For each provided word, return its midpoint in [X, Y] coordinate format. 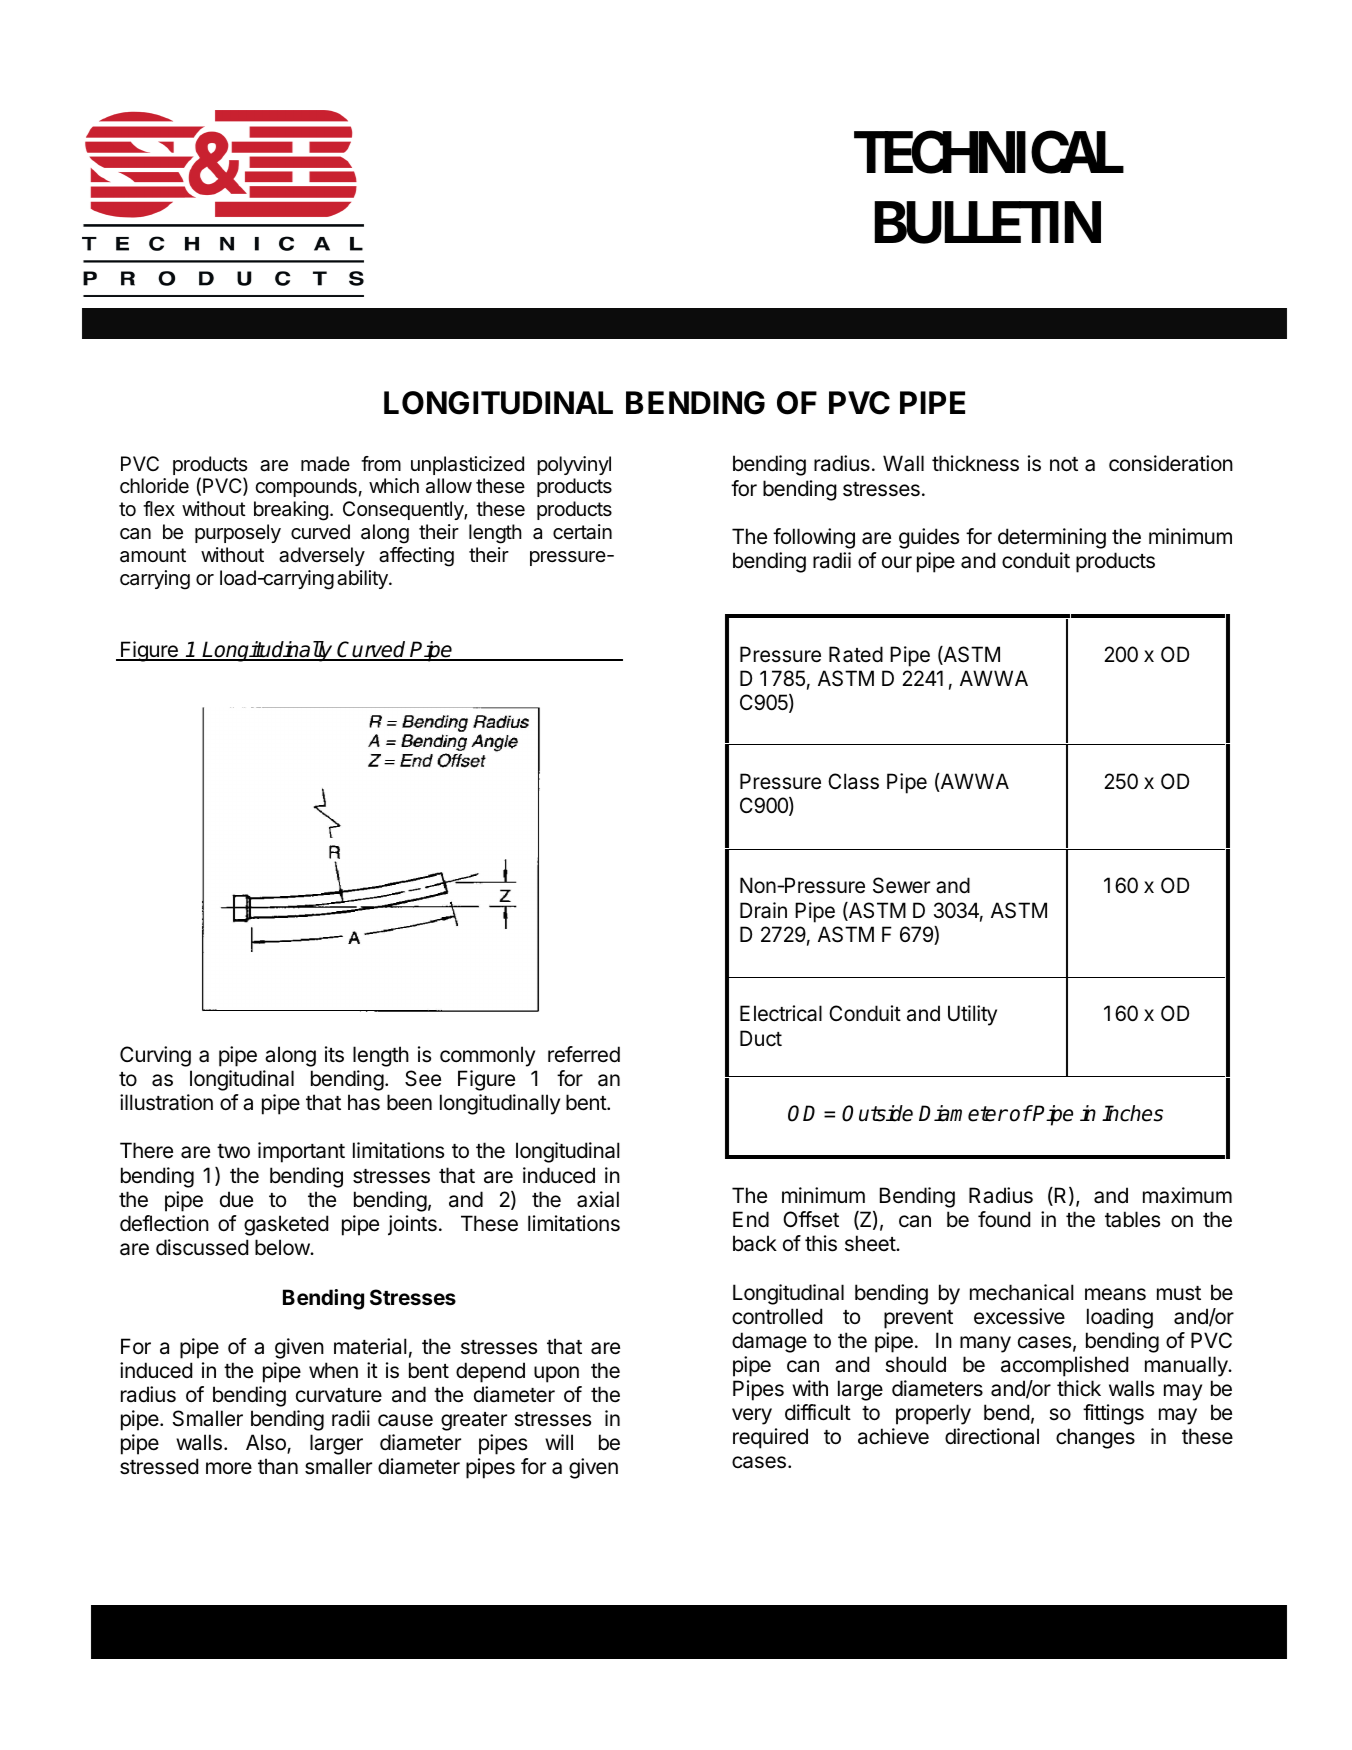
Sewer [901, 885]
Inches [1132, 1113]
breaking [291, 511]
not [1064, 464]
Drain [763, 910]
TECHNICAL [989, 152]
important [301, 1152]
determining [1052, 538]
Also [267, 1443]
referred [584, 1054]
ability [363, 579]
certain [582, 532]
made [325, 464]
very [752, 1416]
